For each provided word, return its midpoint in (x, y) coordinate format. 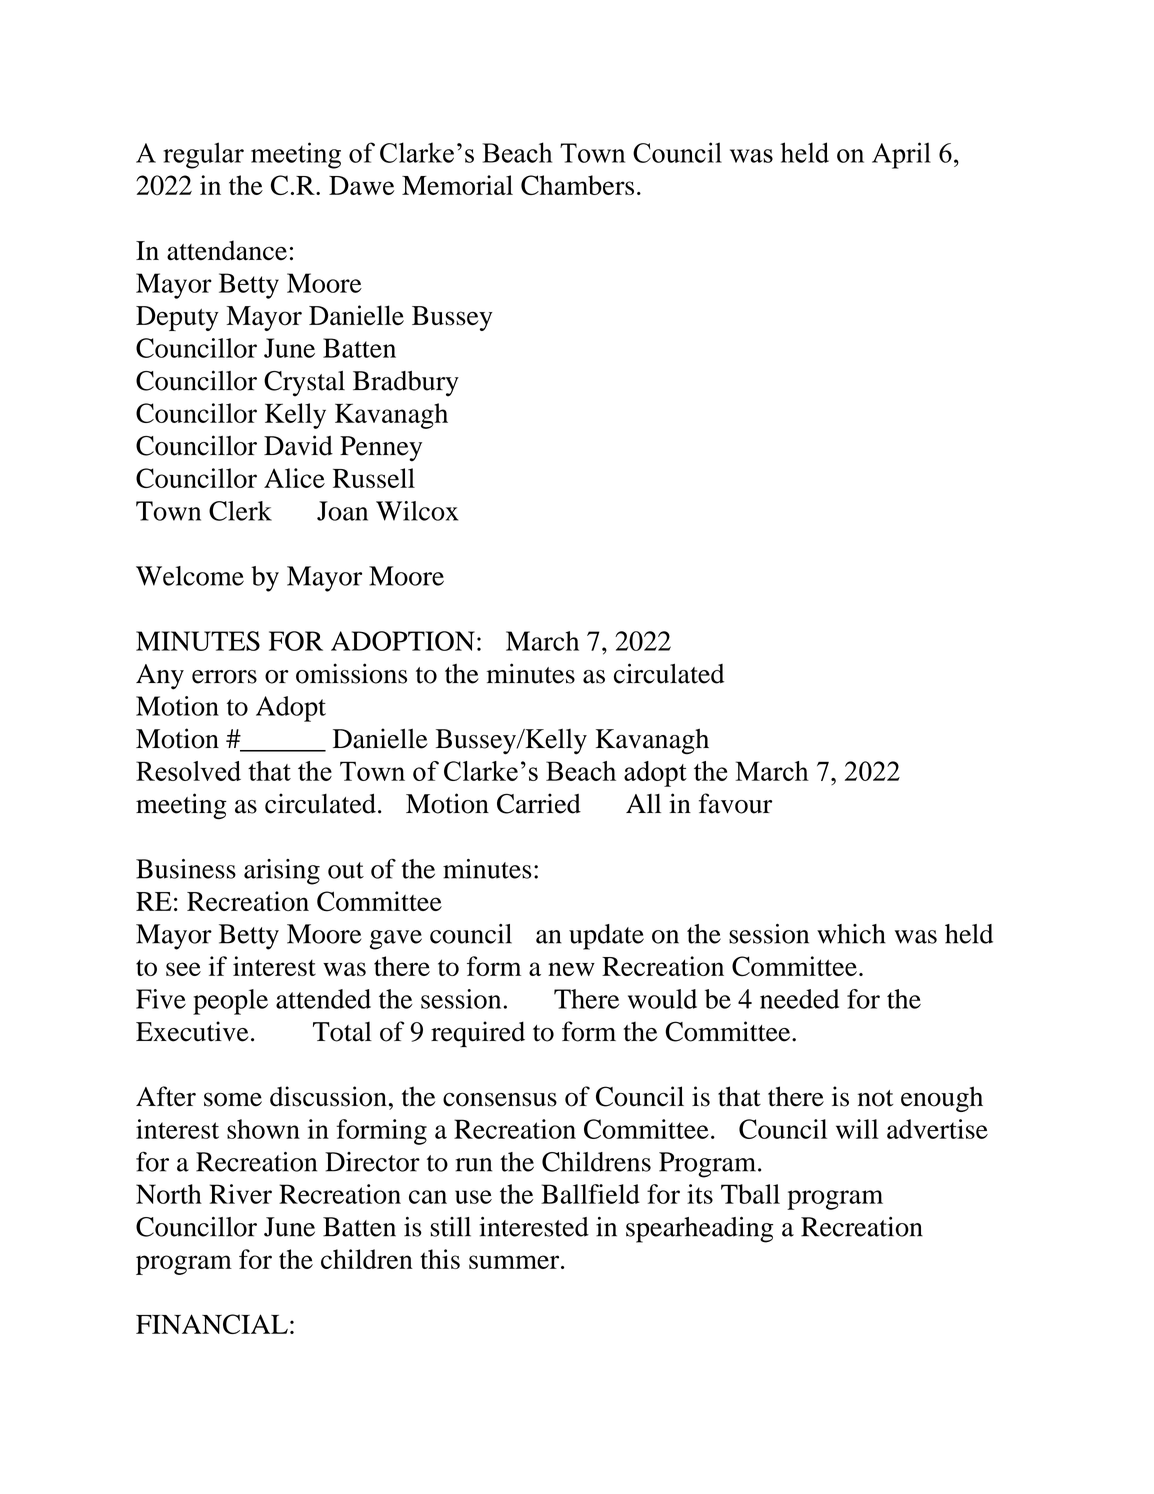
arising (282, 872)
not (875, 1098)
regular (203, 155)
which (851, 934)
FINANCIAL (212, 1324)
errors (224, 677)
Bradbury (406, 384)
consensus (500, 1099)
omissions (351, 673)
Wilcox (417, 511)
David (298, 445)
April (901, 155)
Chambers (577, 185)
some (233, 1099)
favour (735, 803)
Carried (539, 803)
